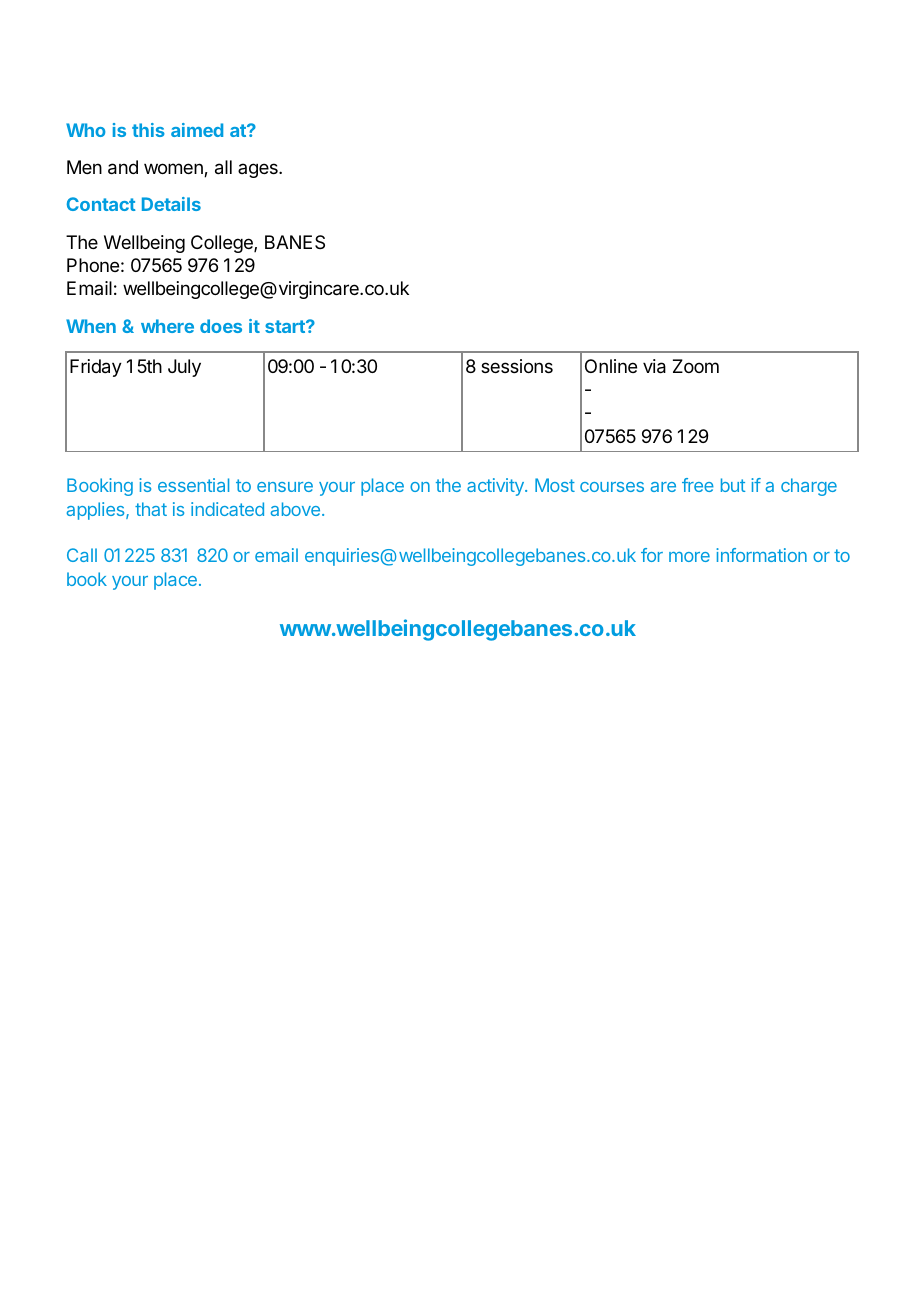 The width and height of the image is (924, 1308). I want to click on essential, so click(193, 485).
